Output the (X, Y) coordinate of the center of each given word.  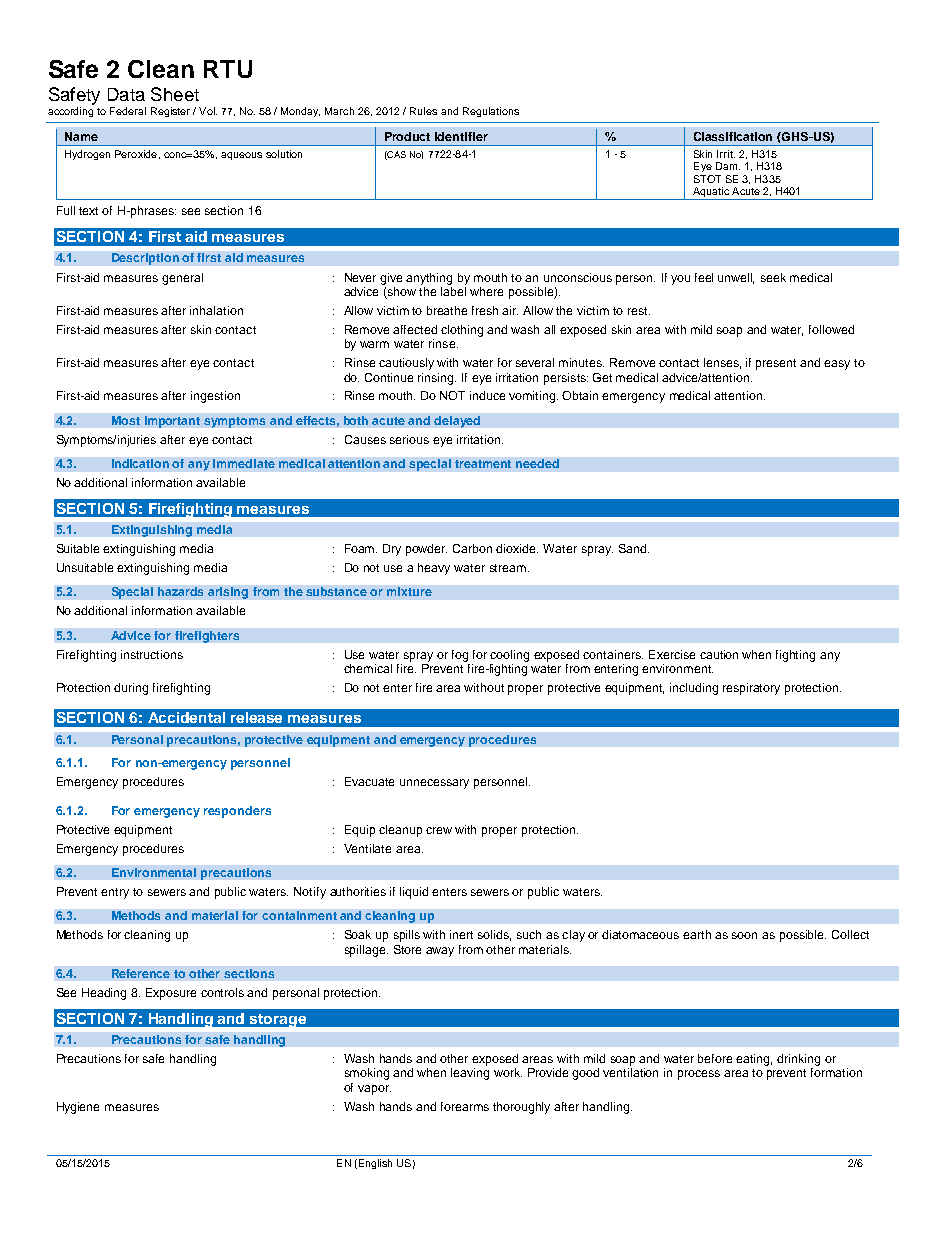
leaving (470, 1074)
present (776, 364)
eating (754, 1060)
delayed (457, 422)
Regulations (491, 112)
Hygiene (78, 1108)
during (131, 689)
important (172, 422)
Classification (733, 136)
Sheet (175, 94)
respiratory (751, 689)
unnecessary (434, 784)
